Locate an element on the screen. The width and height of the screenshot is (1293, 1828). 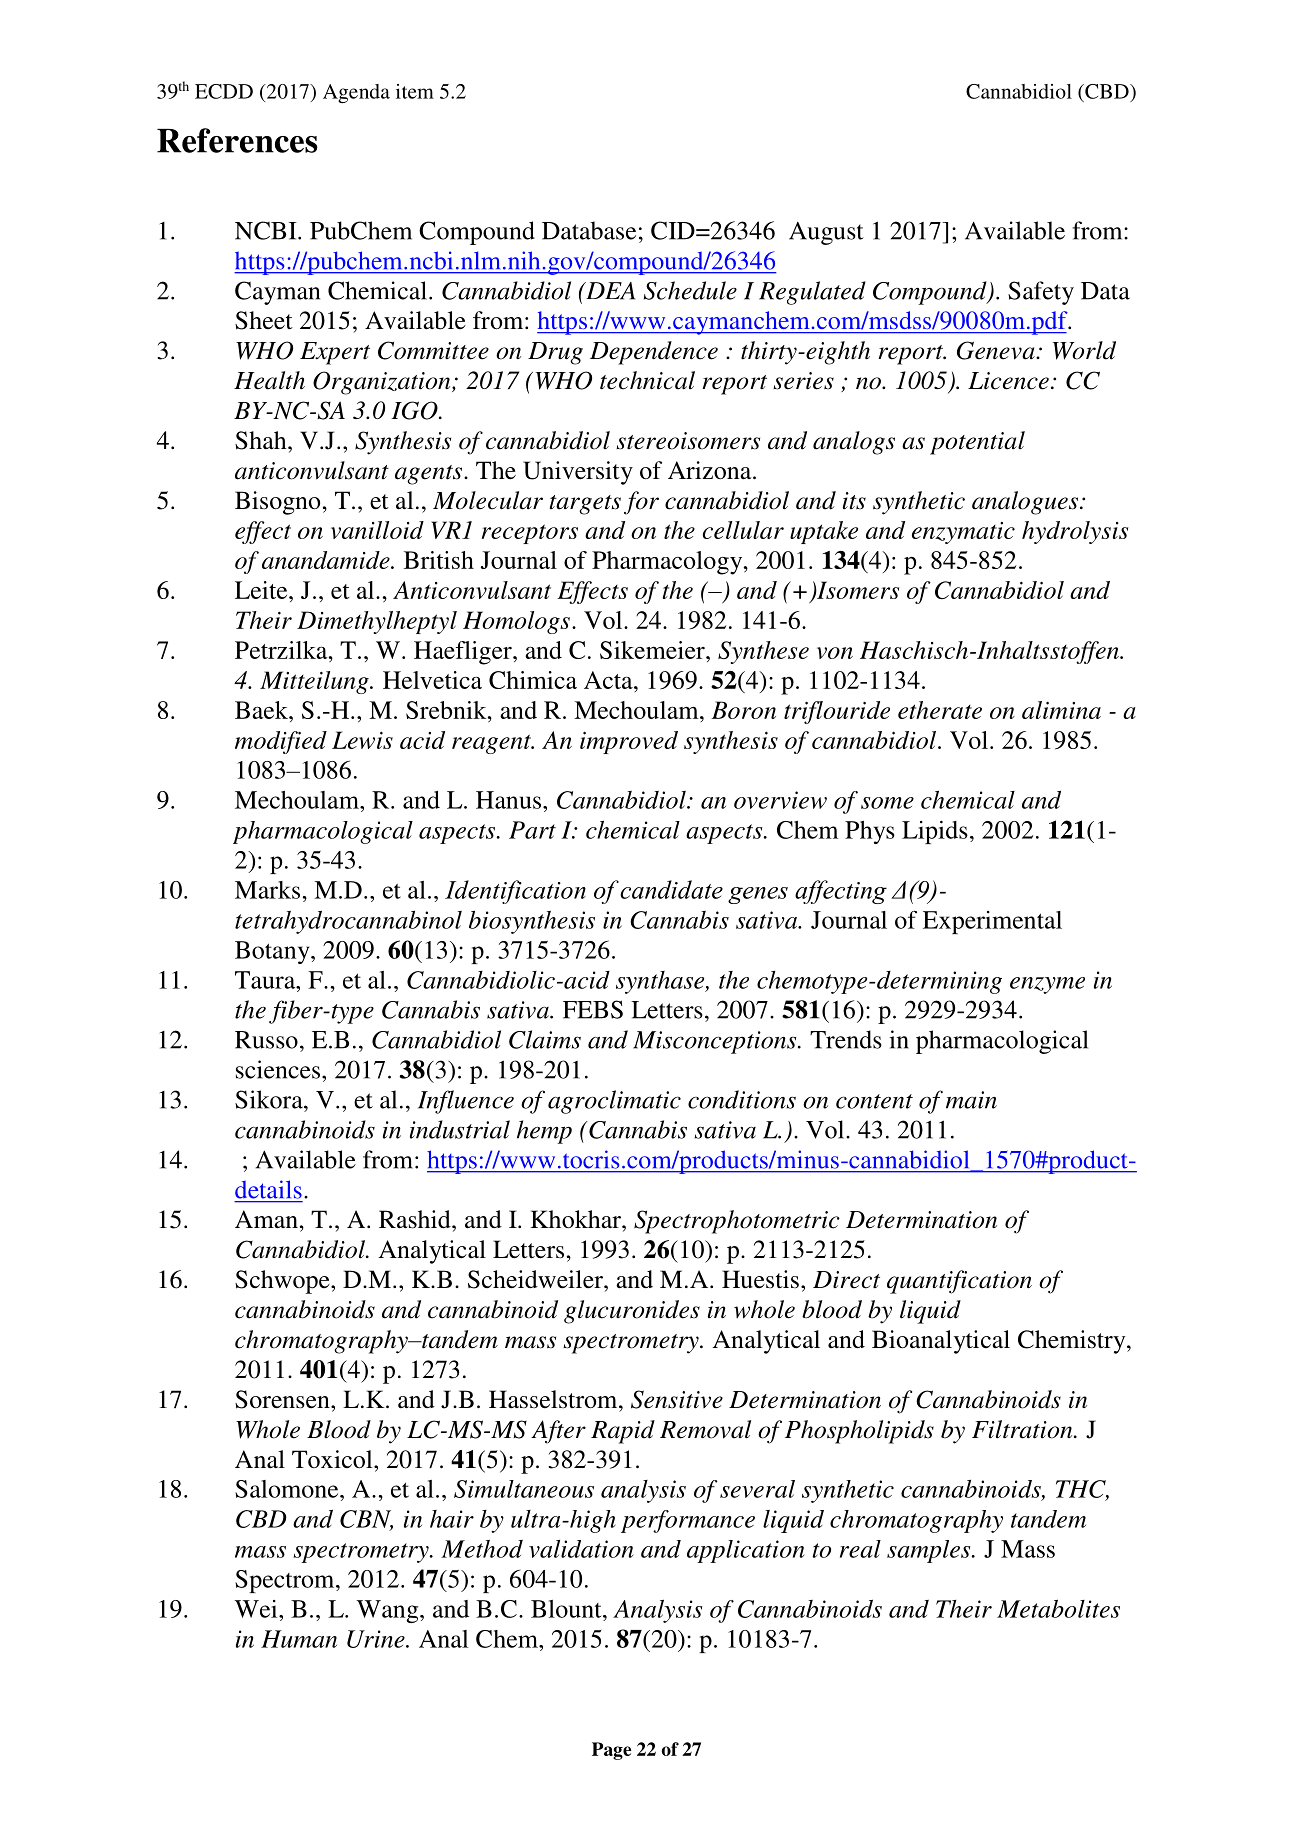
conditions is located at coordinates (742, 1099).
